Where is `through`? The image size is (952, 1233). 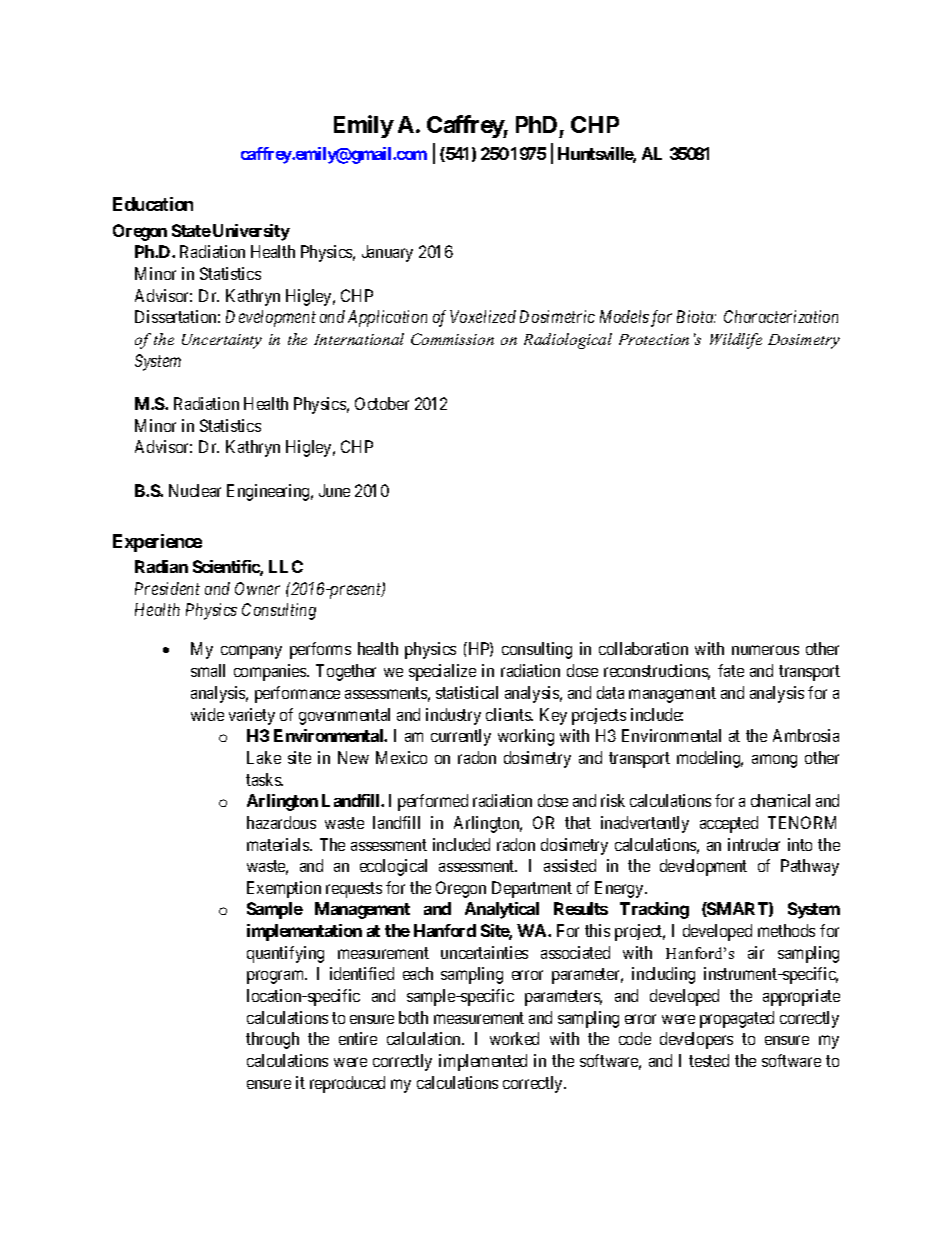 through is located at coordinates (272, 1040).
